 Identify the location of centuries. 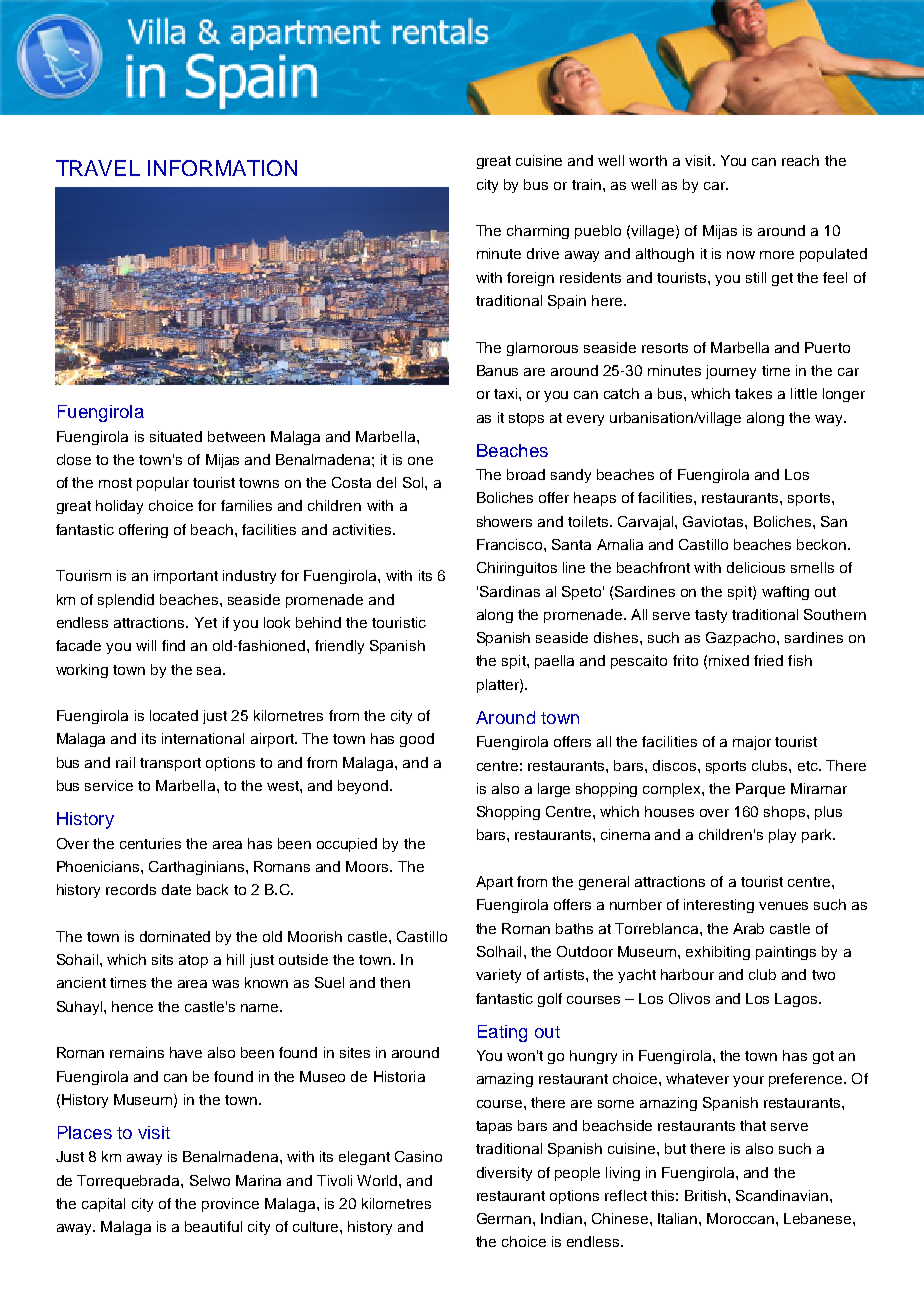
(150, 843).
